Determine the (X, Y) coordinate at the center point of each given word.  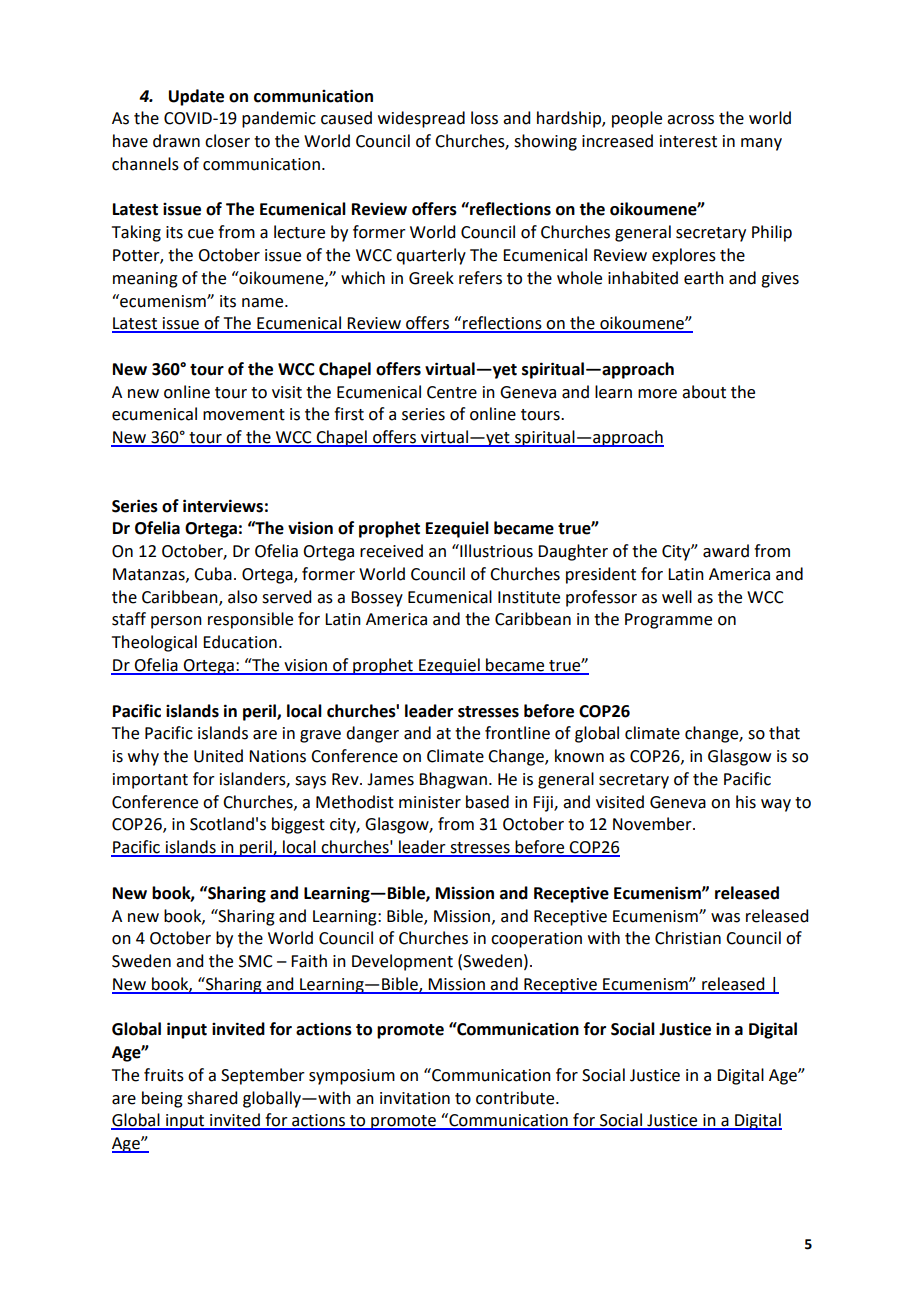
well (677, 597)
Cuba (213, 574)
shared (212, 1098)
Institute (529, 597)
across (690, 120)
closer (227, 141)
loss (484, 118)
